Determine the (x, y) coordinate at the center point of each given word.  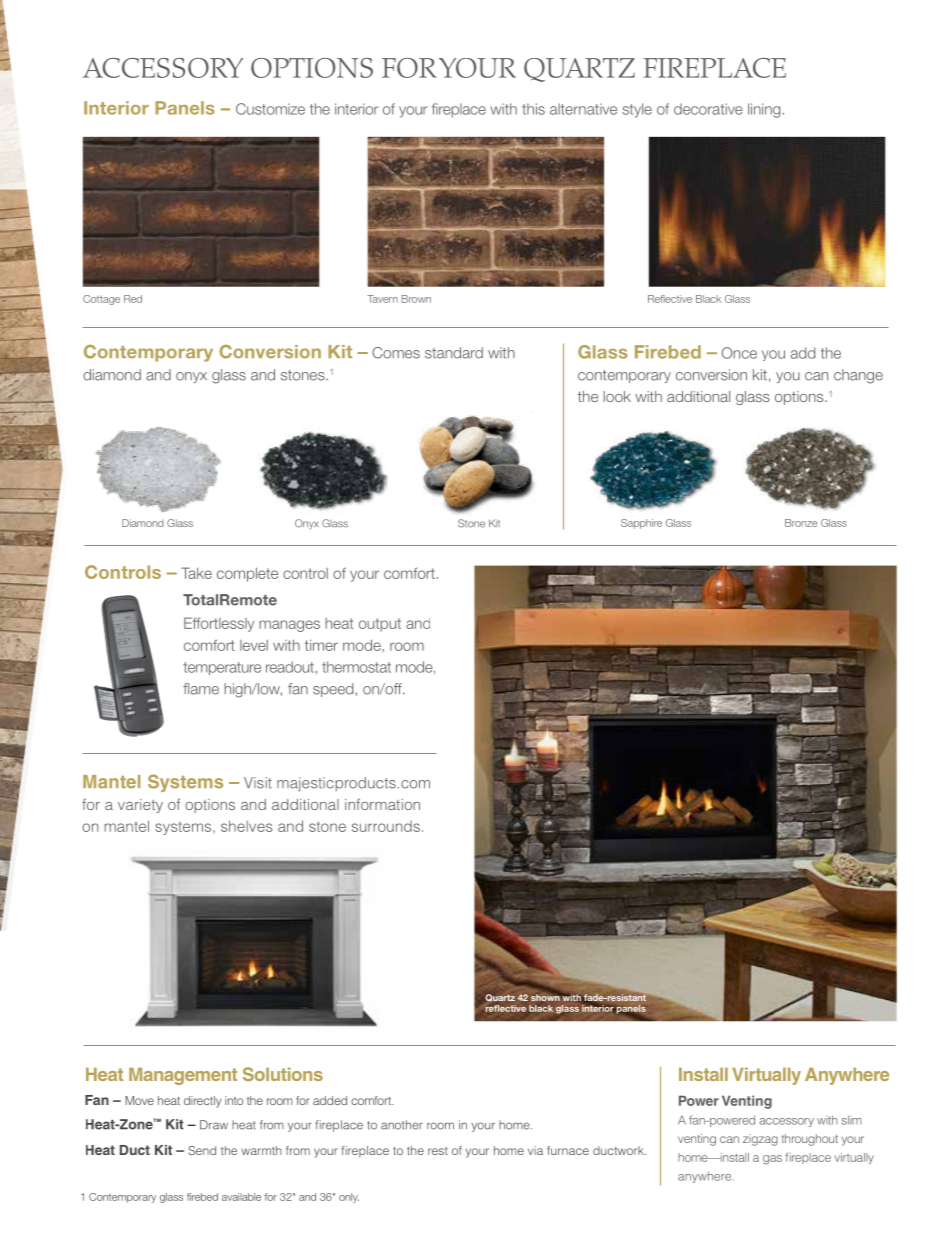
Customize (270, 109)
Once (739, 353)
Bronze (801, 523)
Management (183, 1076)
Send (202, 1150)
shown (546, 997)
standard (454, 353)
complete (247, 574)
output (380, 625)
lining (764, 110)
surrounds (386, 826)
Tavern (382, 299)
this (533, 109)
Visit (258, 783)
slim (852, 1120)
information (382, 804)
